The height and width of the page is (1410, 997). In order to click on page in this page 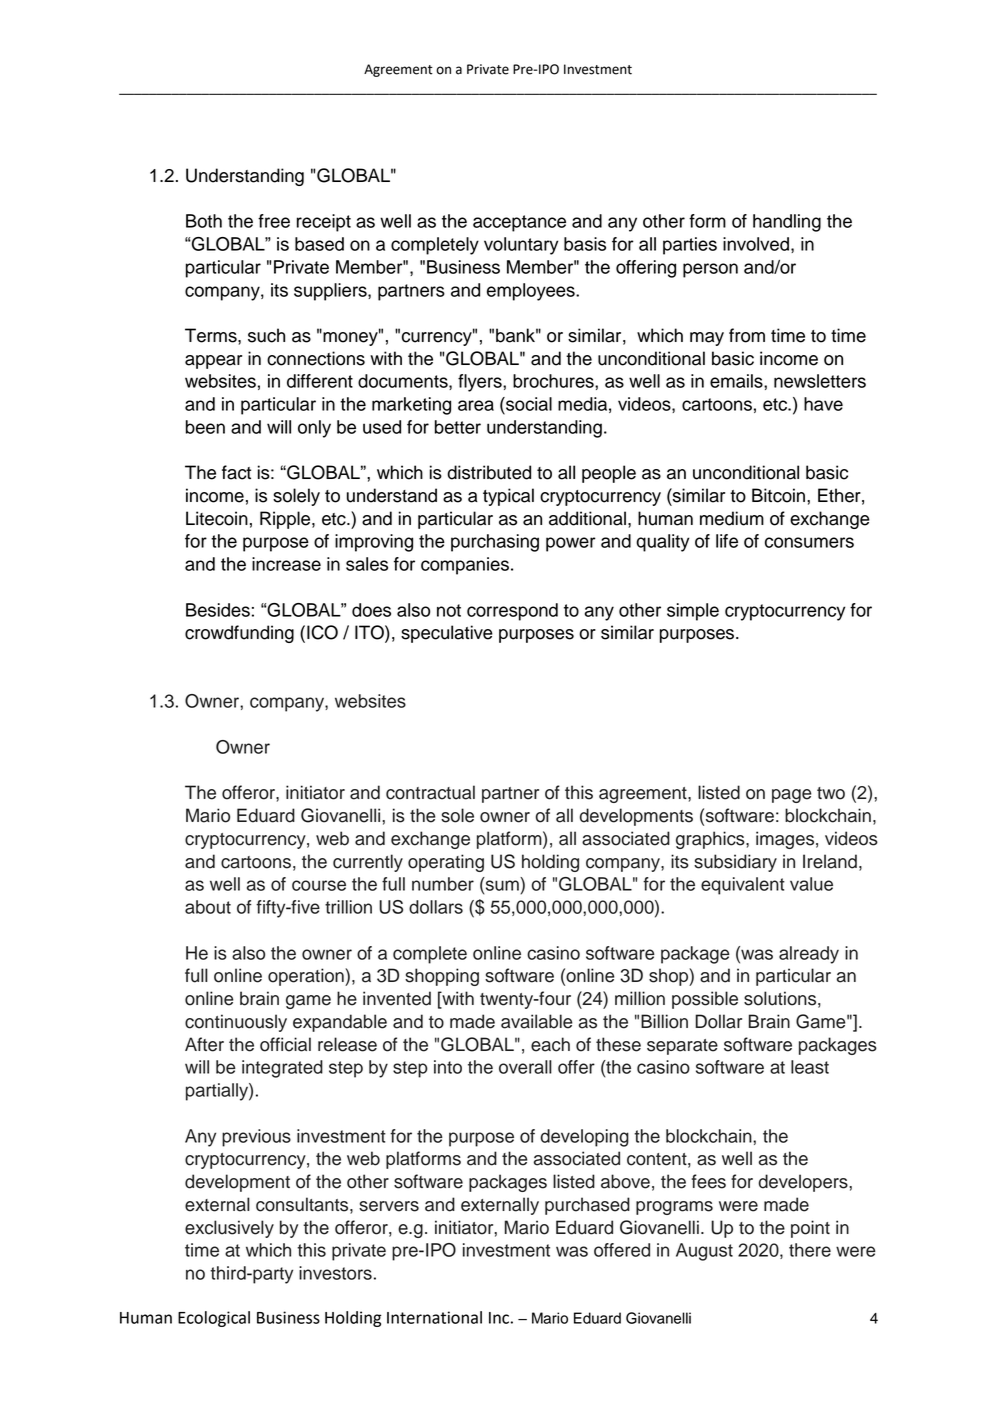, I will do `click(791, 796)`.
